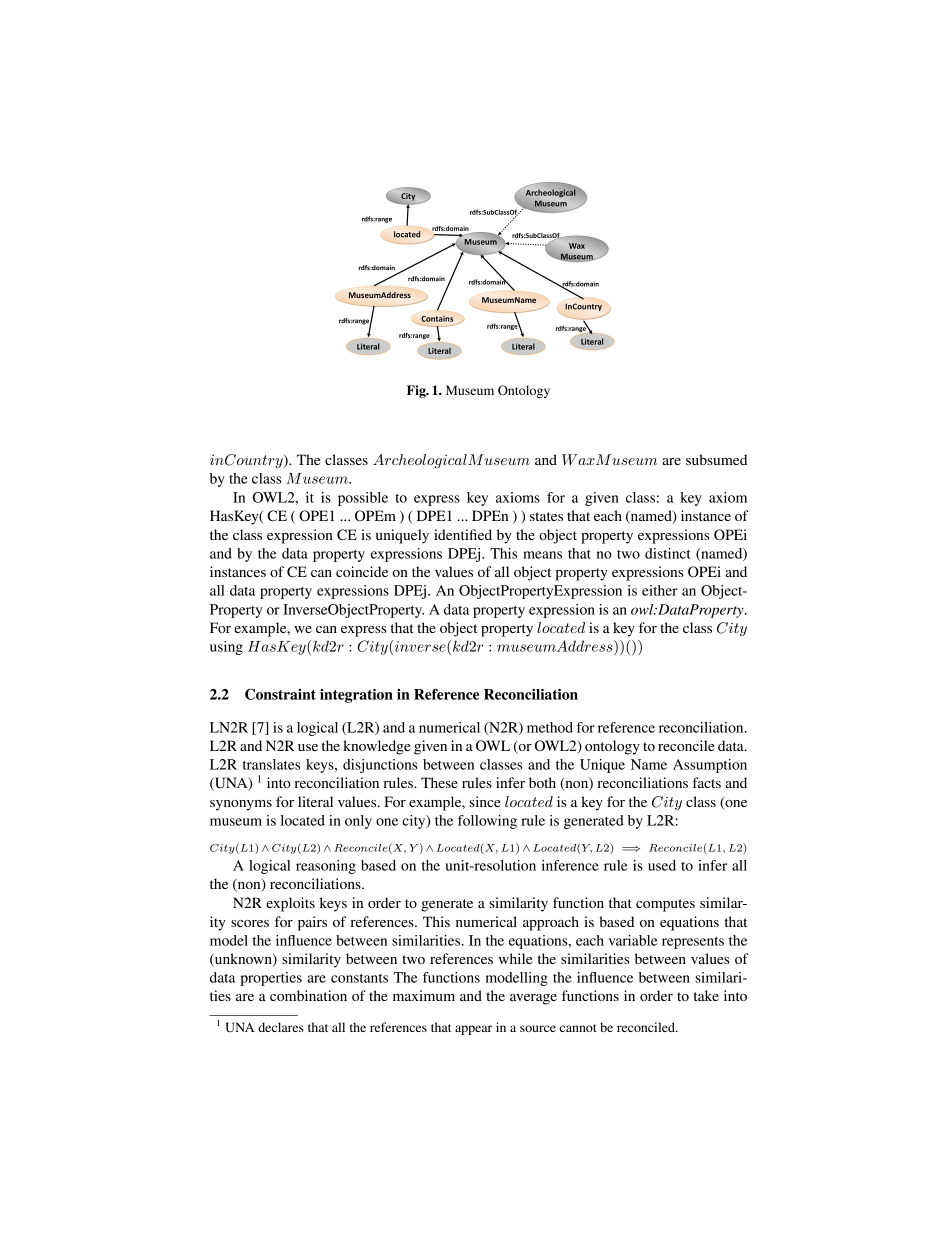 The width and height of the screenshot is (952, 1233). Describe the element at coordinates (281, 1027) in the screenshot. I see `declares` at that location.
